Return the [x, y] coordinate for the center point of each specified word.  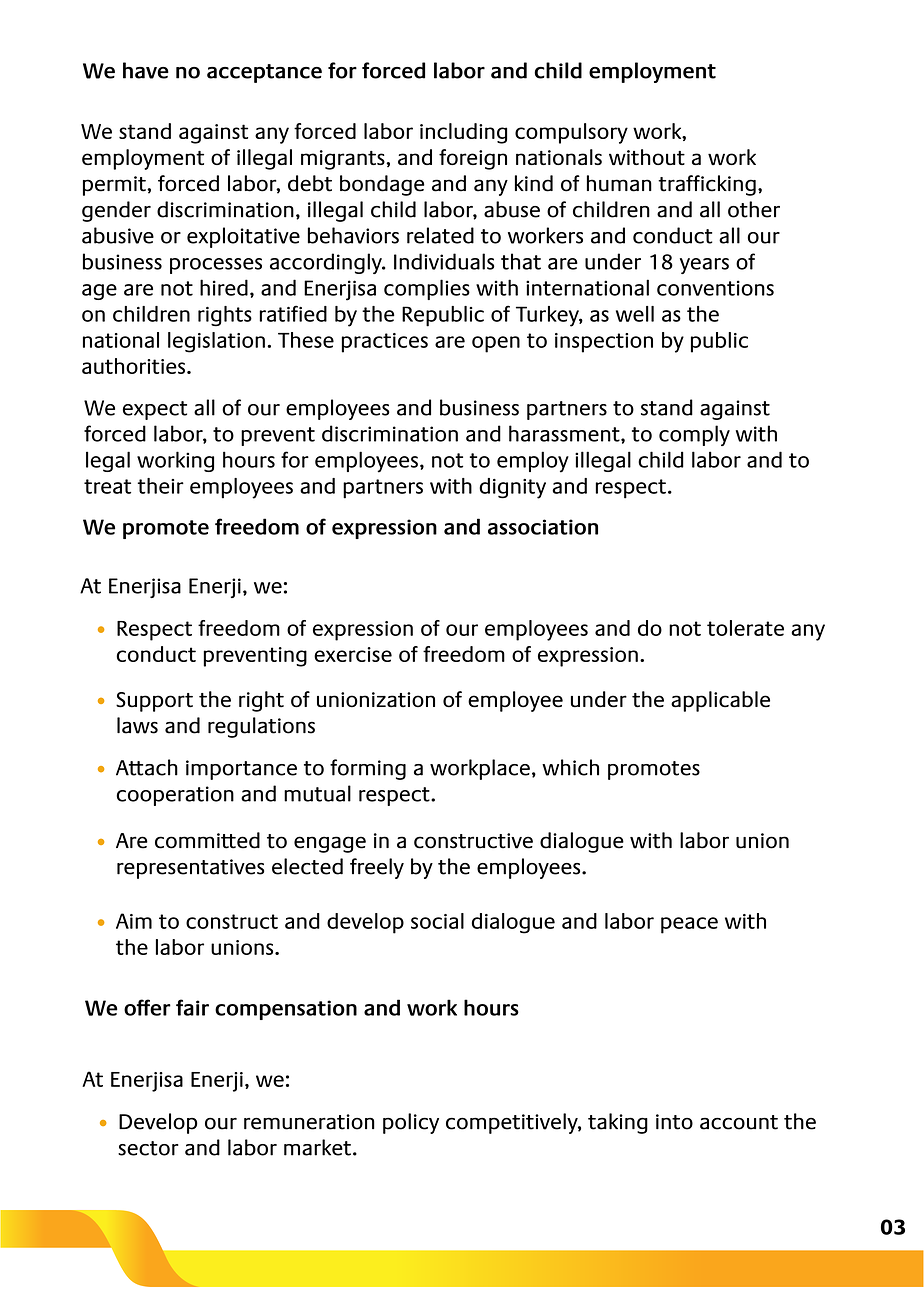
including [463, 133]
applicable [720, 701]
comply [694, 435]
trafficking [707, 185]
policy [411, 1123]
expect [155, 410]
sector [148, 1148]
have [146, 70]
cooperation [175, 796]
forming [368, 769]
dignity [512, 488]
